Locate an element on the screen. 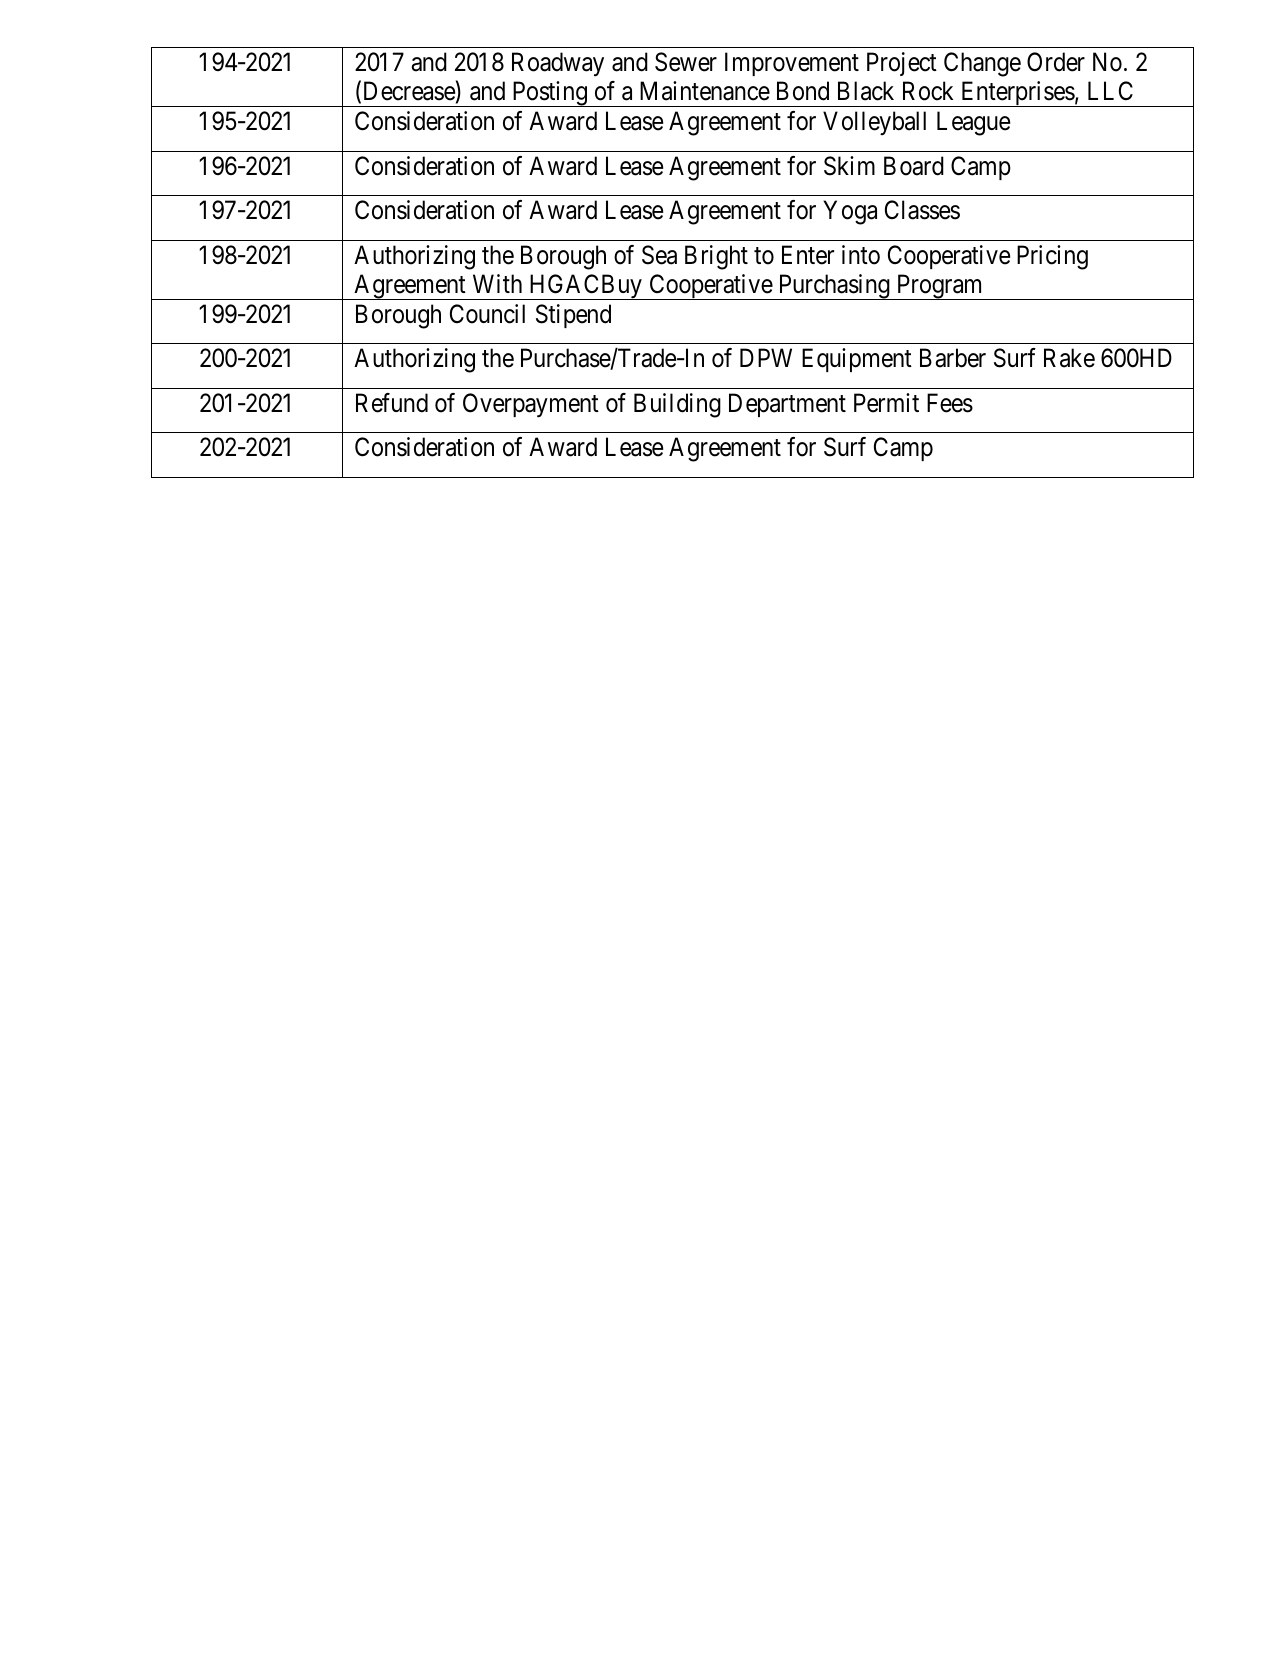  Change is located at coordinates (982, 64).
